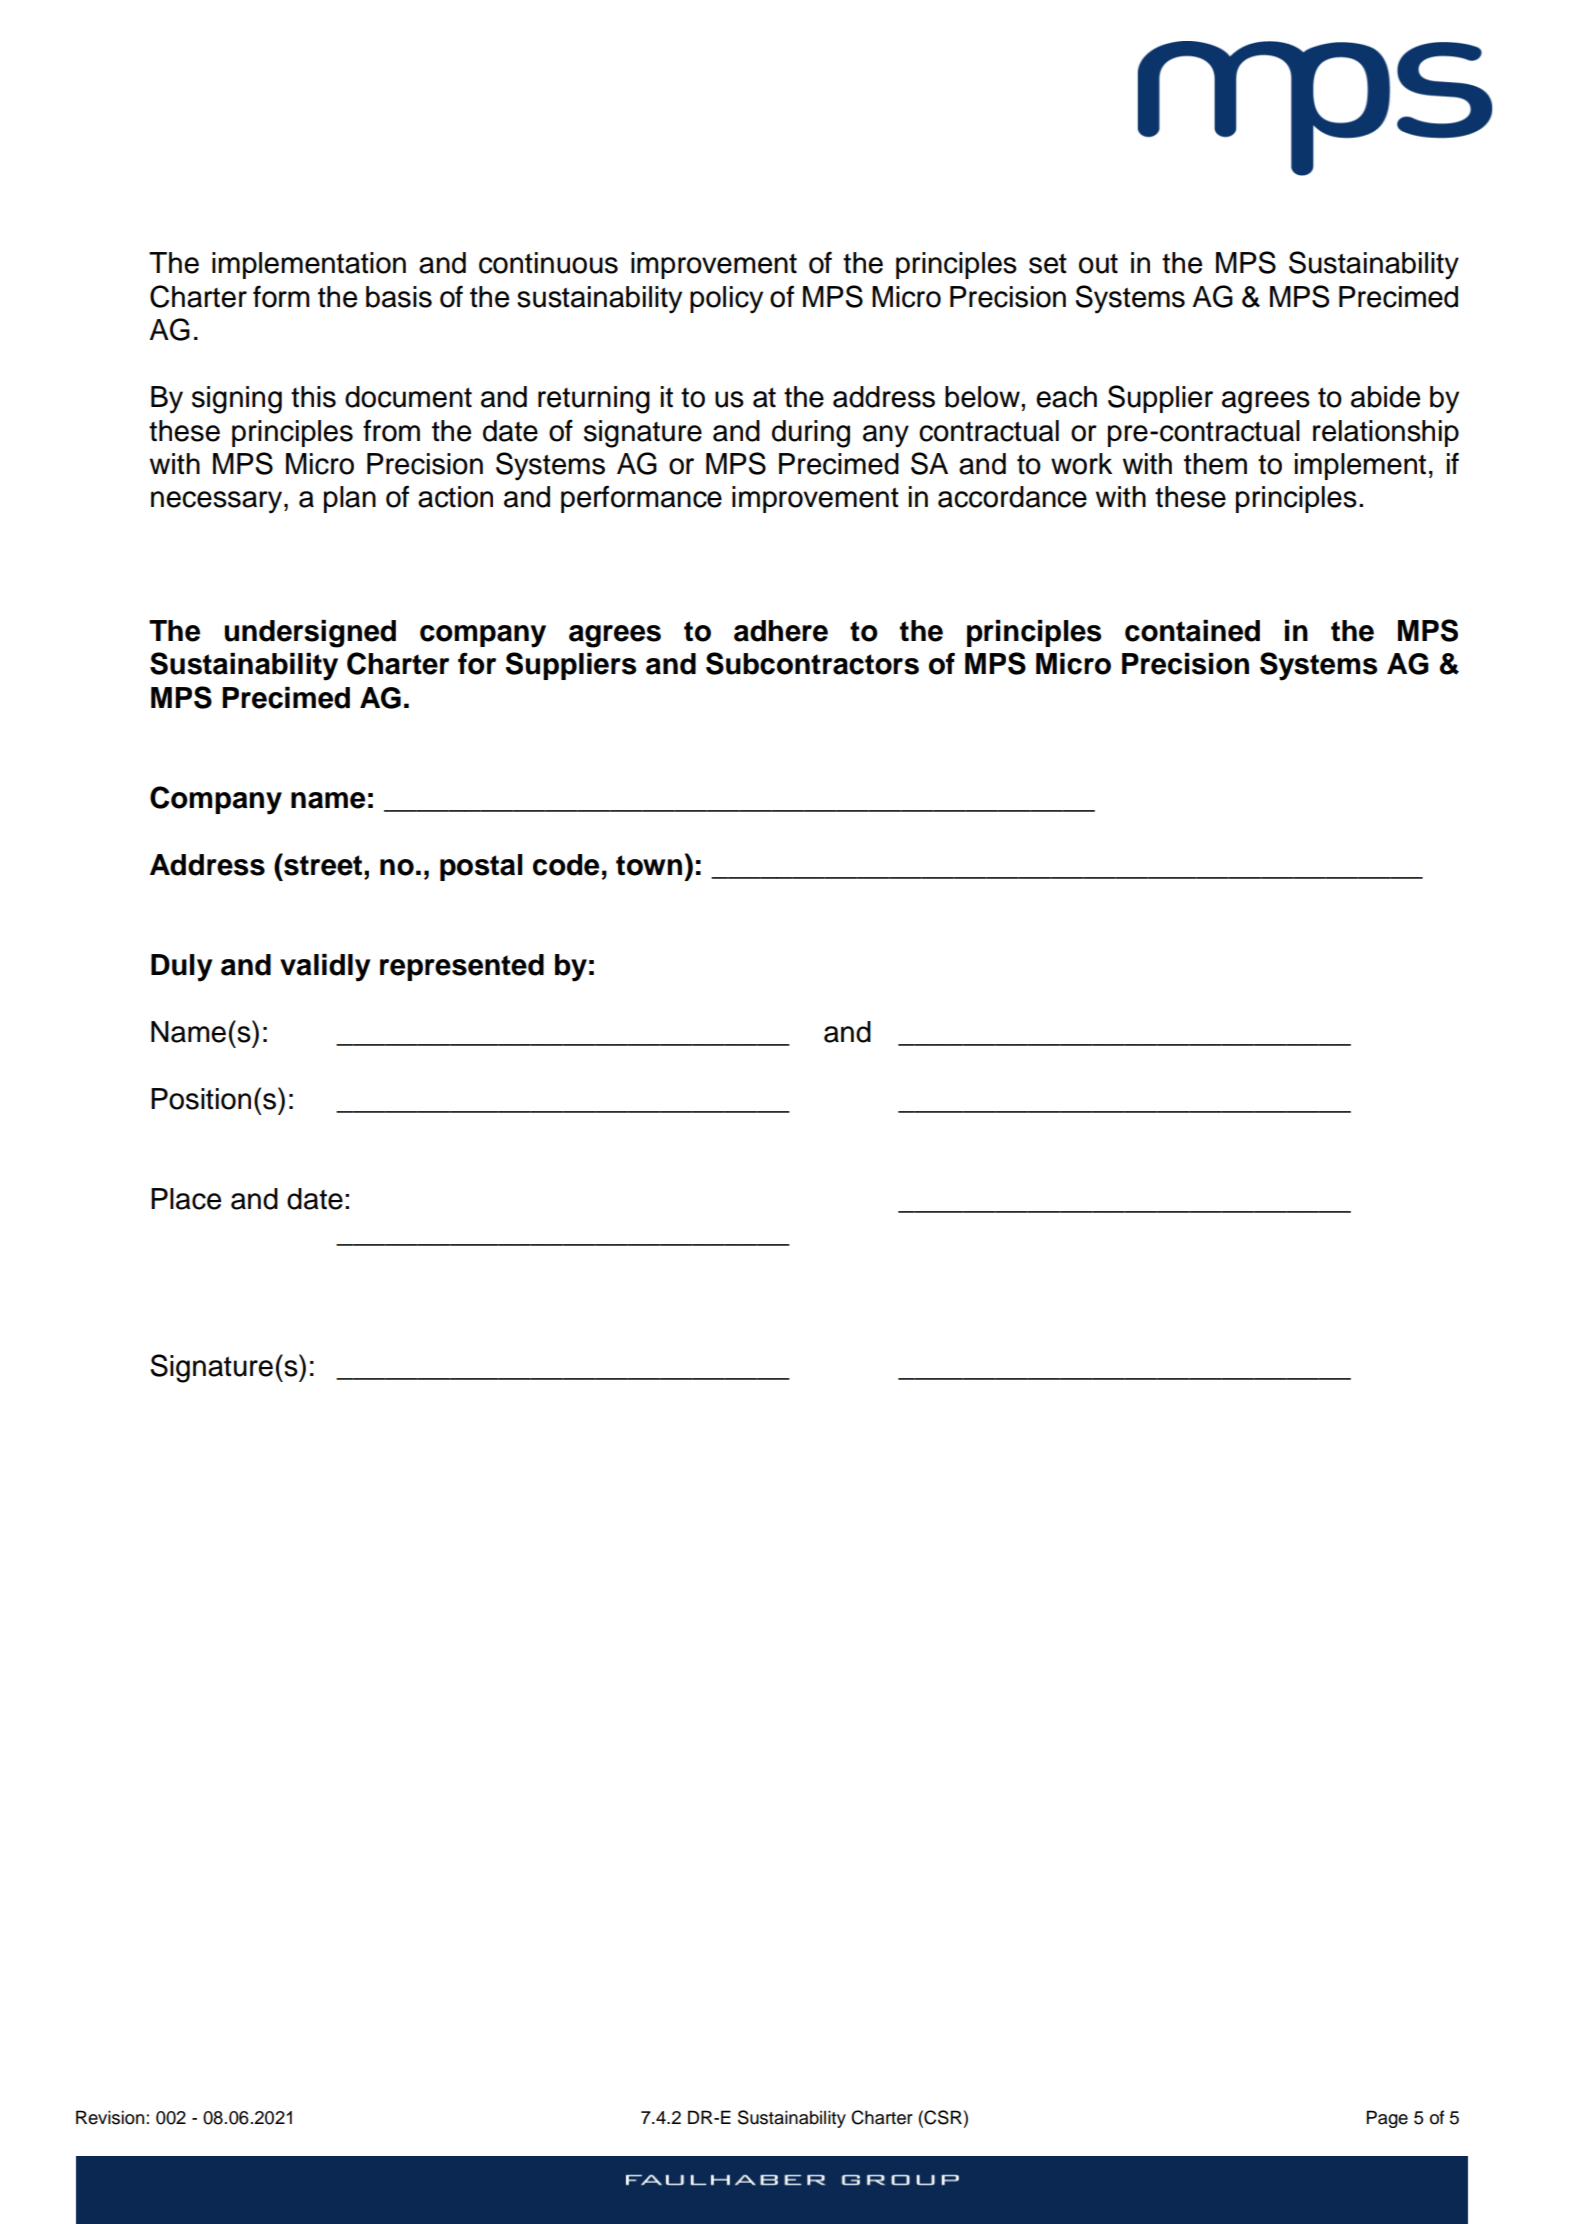  Describe the element at coordinates (110, 2117) in the image. I see `Revision` at that location.
